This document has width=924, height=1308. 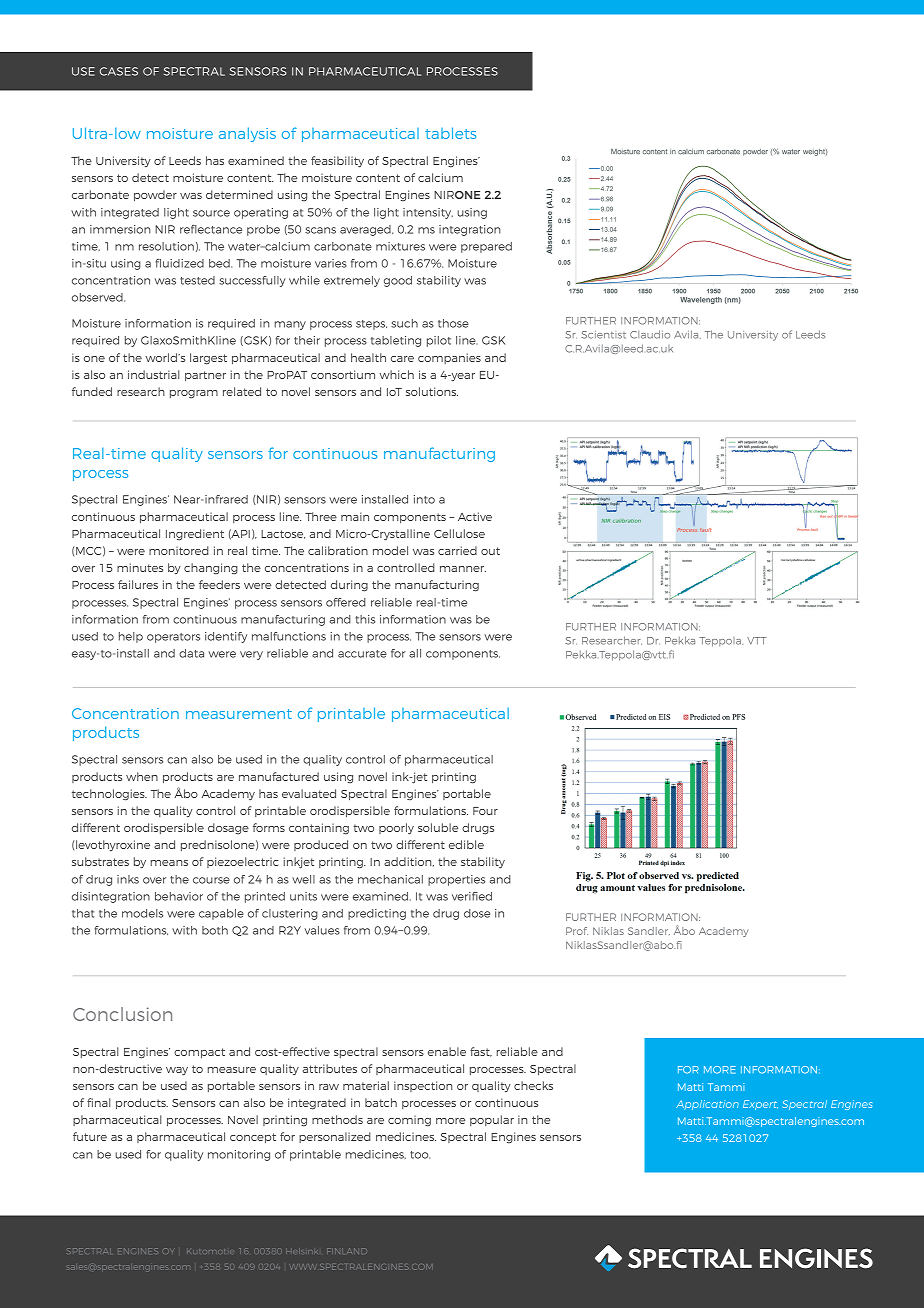 What do you see at coordinates (195, 535) in the document?
I see `Ingredient` at bounding box center [195, 535].
